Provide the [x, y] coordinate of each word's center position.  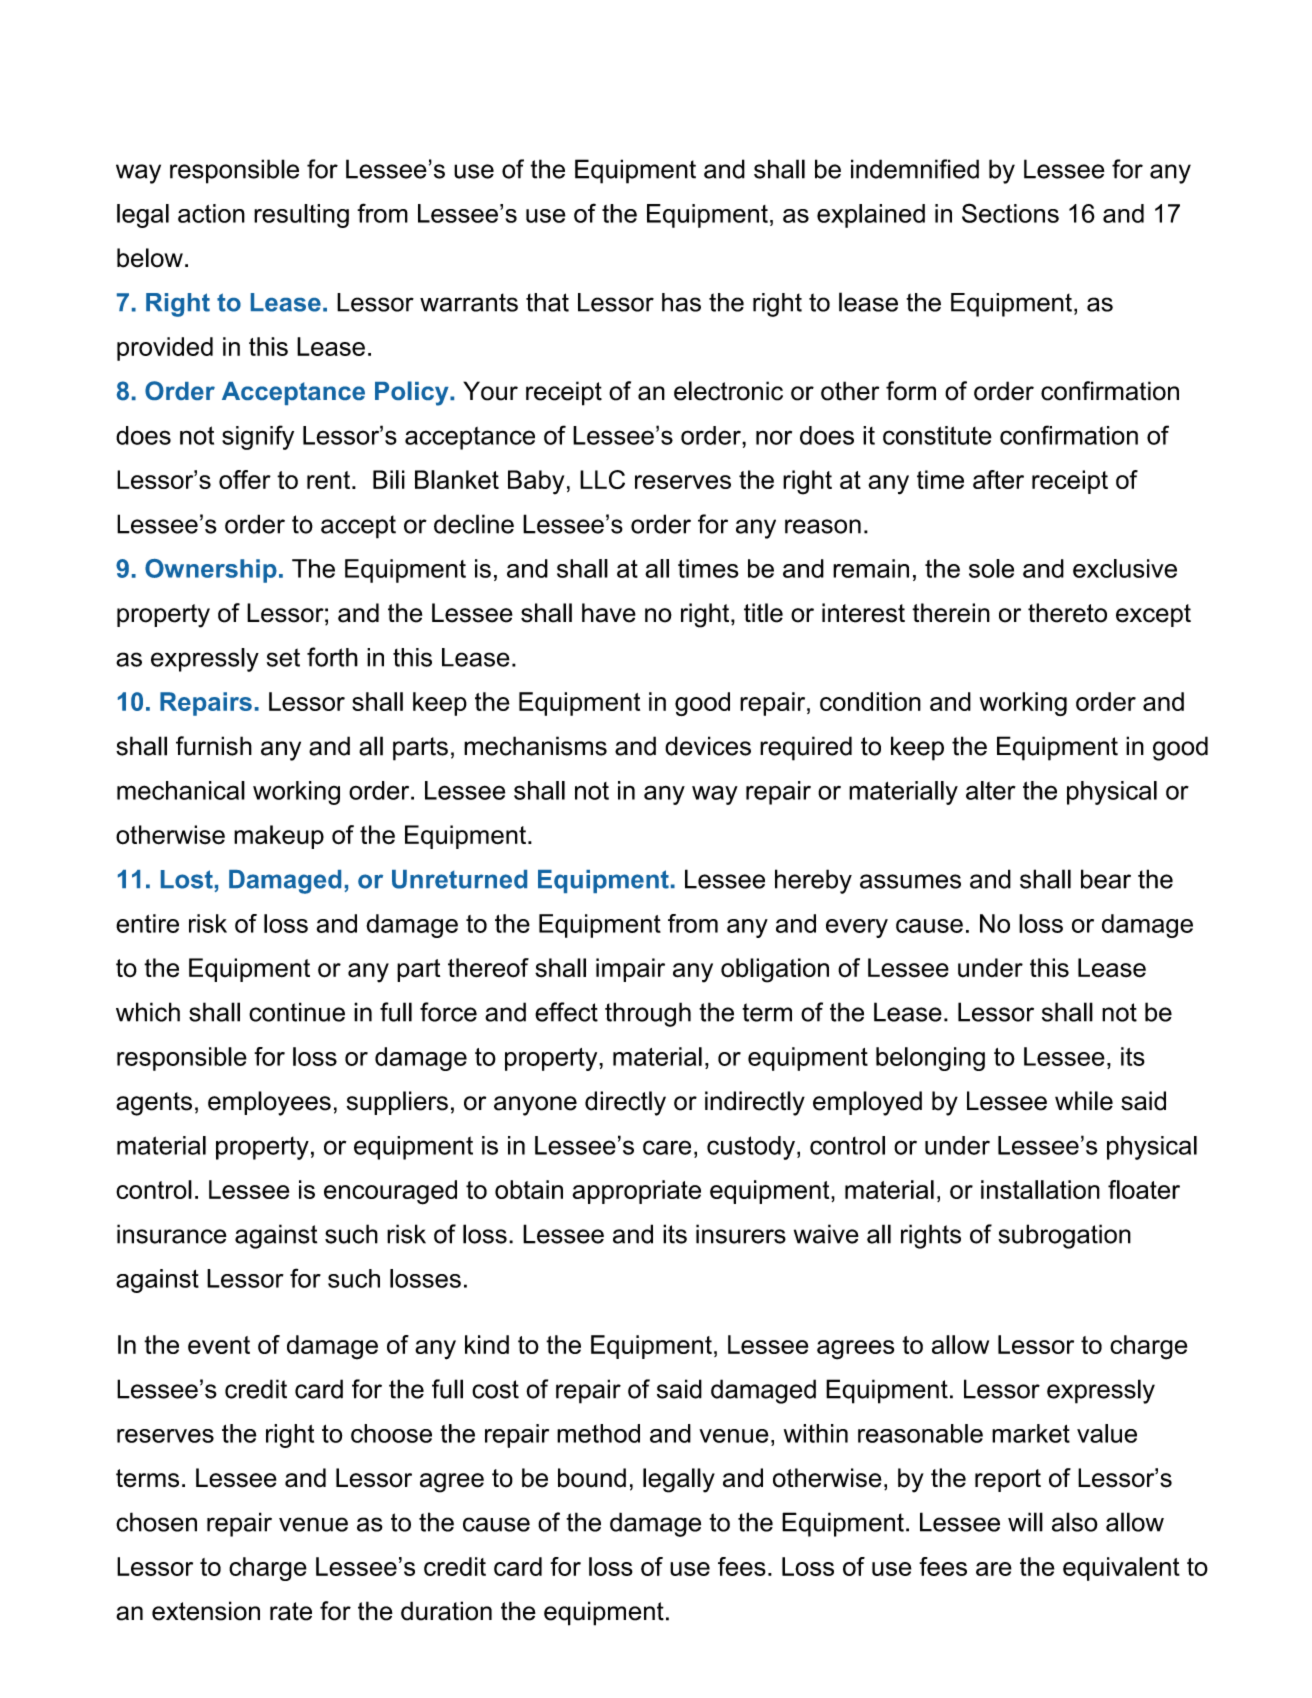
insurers [741, 1234]
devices [708, 746]
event [219, 1345]
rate [291, 1611]
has [681, 302]
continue [297, 1012]
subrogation [1064, 1236]
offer [245, 479]
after [998, 479]
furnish [214, 746]
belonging [930, 1059]
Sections [1010, 213]
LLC [602, 479]
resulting [301, 216]
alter [991, 790]
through [648, 1014]
